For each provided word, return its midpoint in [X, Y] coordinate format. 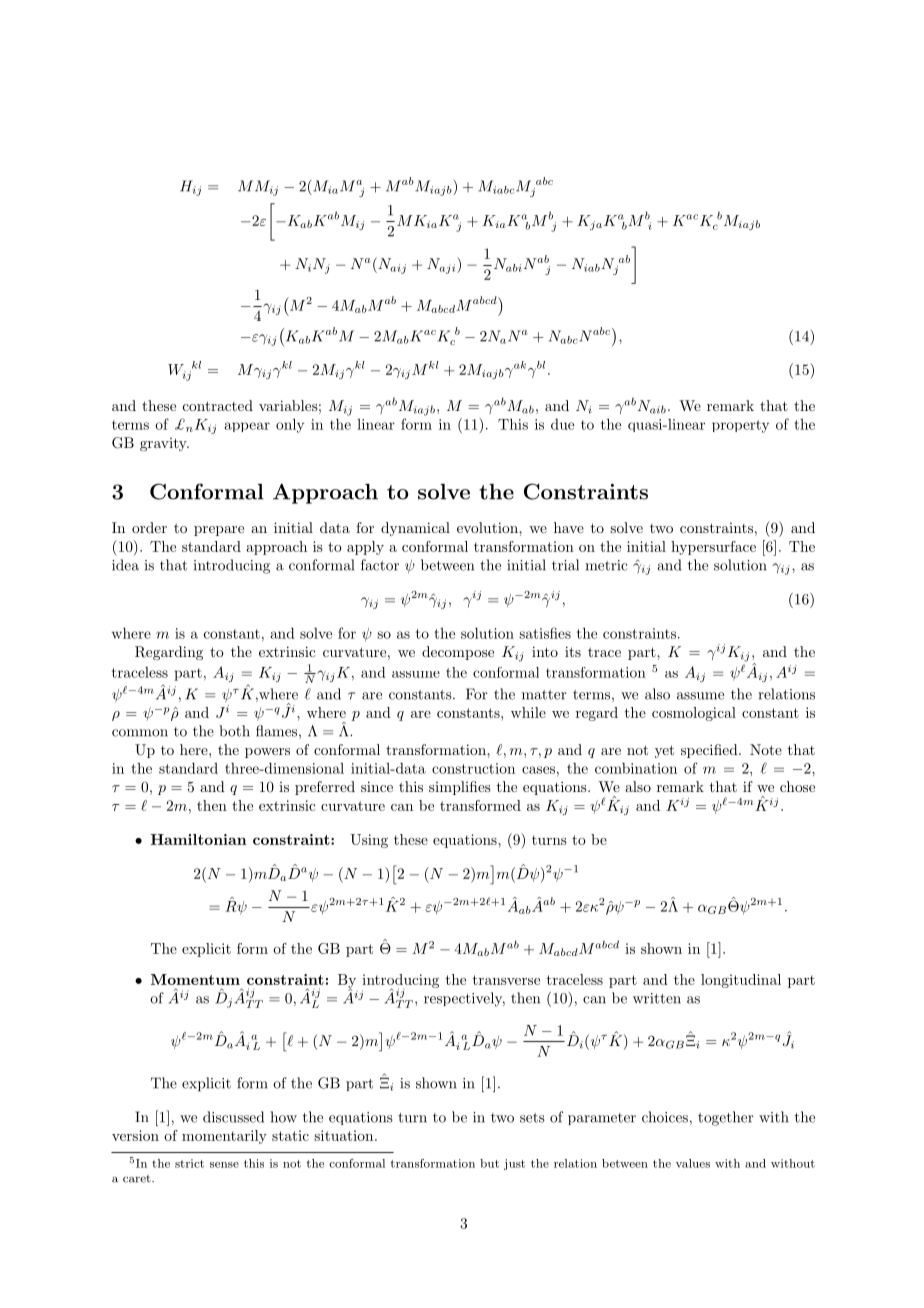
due [562, 424]
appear [247, 427]
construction [473, 768]
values [693, 1163]
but [489, 1163]
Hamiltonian [199, 839]
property [740, 426]
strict [189, 1163]
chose [797, 786]
